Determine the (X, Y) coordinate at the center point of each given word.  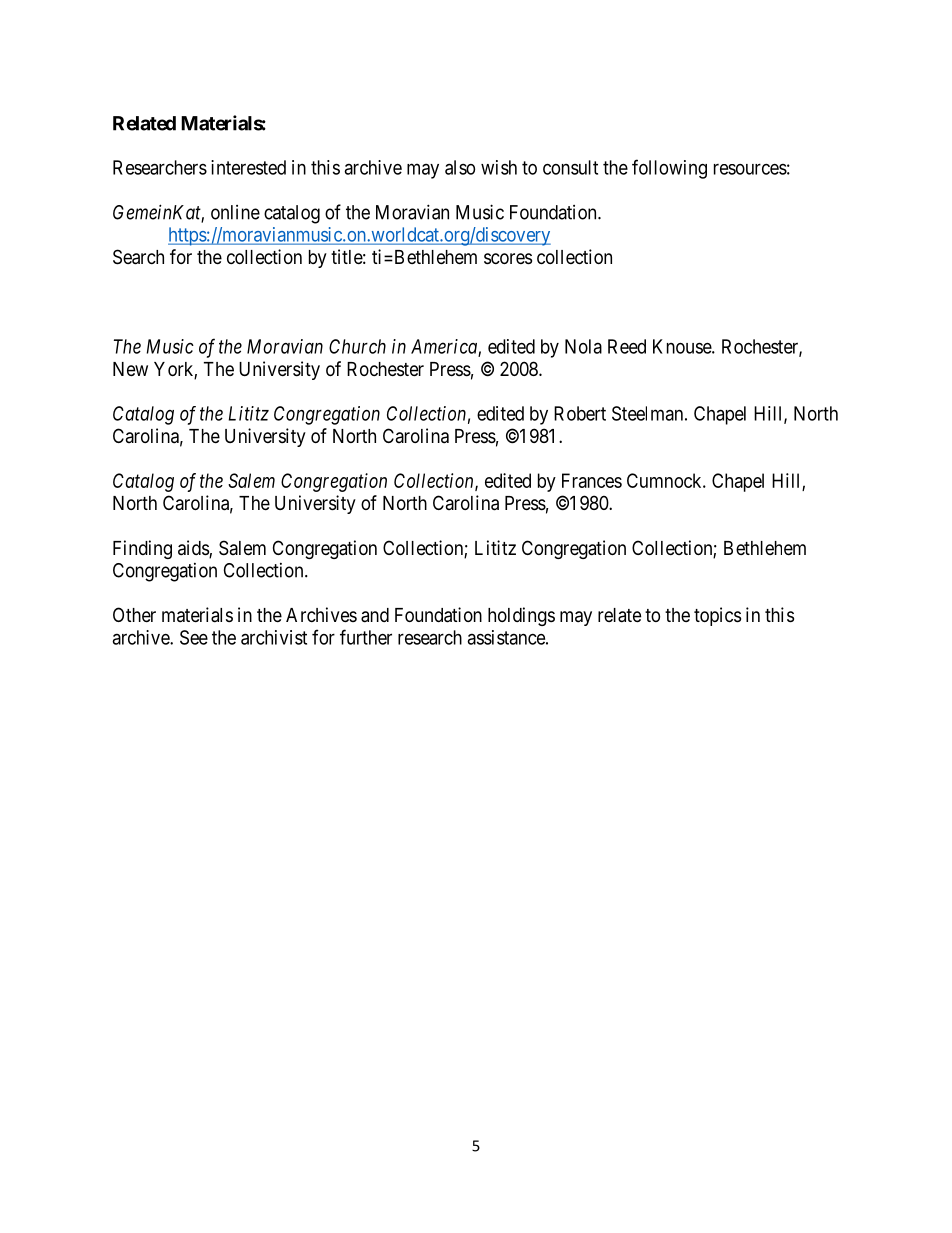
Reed (627, 346)
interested (248, 167)
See (194, 637)
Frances (592, 480)
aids (194, 549)
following (669, 169)
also (460, 167)
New (130, 369)
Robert (580, 413)
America (445, 347)
